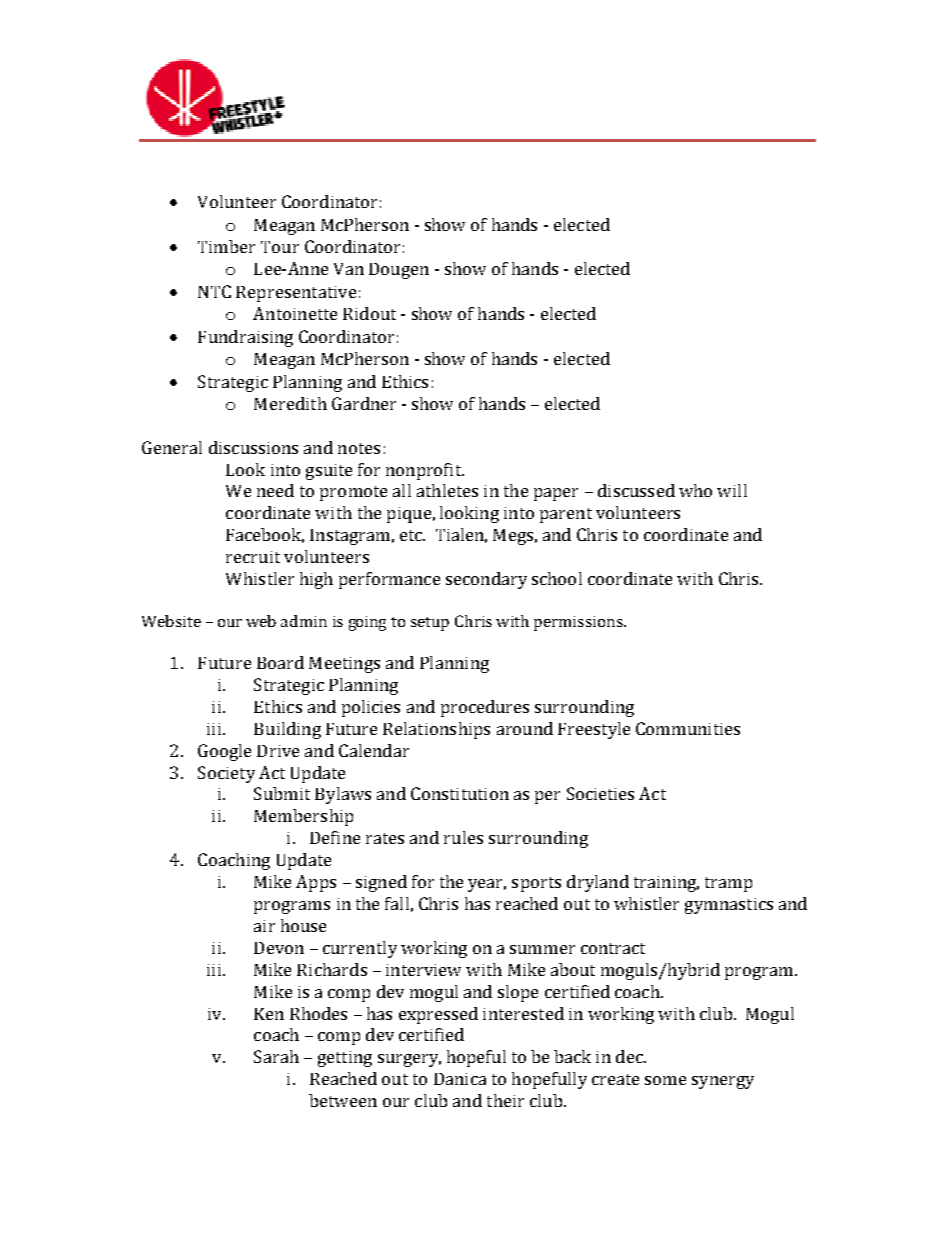 The image size is (952, 1233). What do you see at coordinates (463, 837) in the image?
I see `rules` at bounding box center [463, 837].
